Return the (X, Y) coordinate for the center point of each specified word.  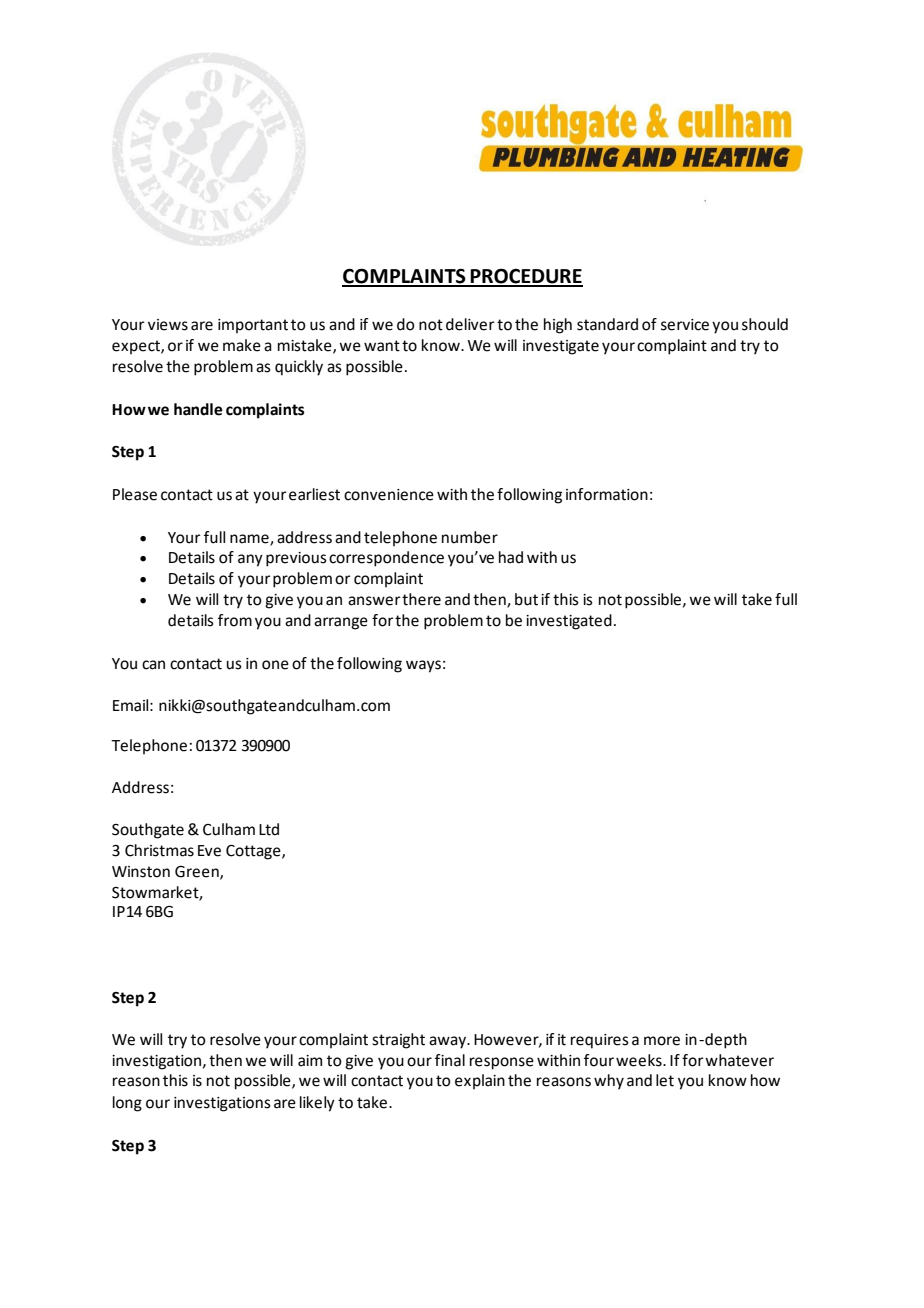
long (127, 1104)
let (665, 1080)
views (168, 325)
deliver (470, 324)
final (450, 1060)
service (685, 325)
